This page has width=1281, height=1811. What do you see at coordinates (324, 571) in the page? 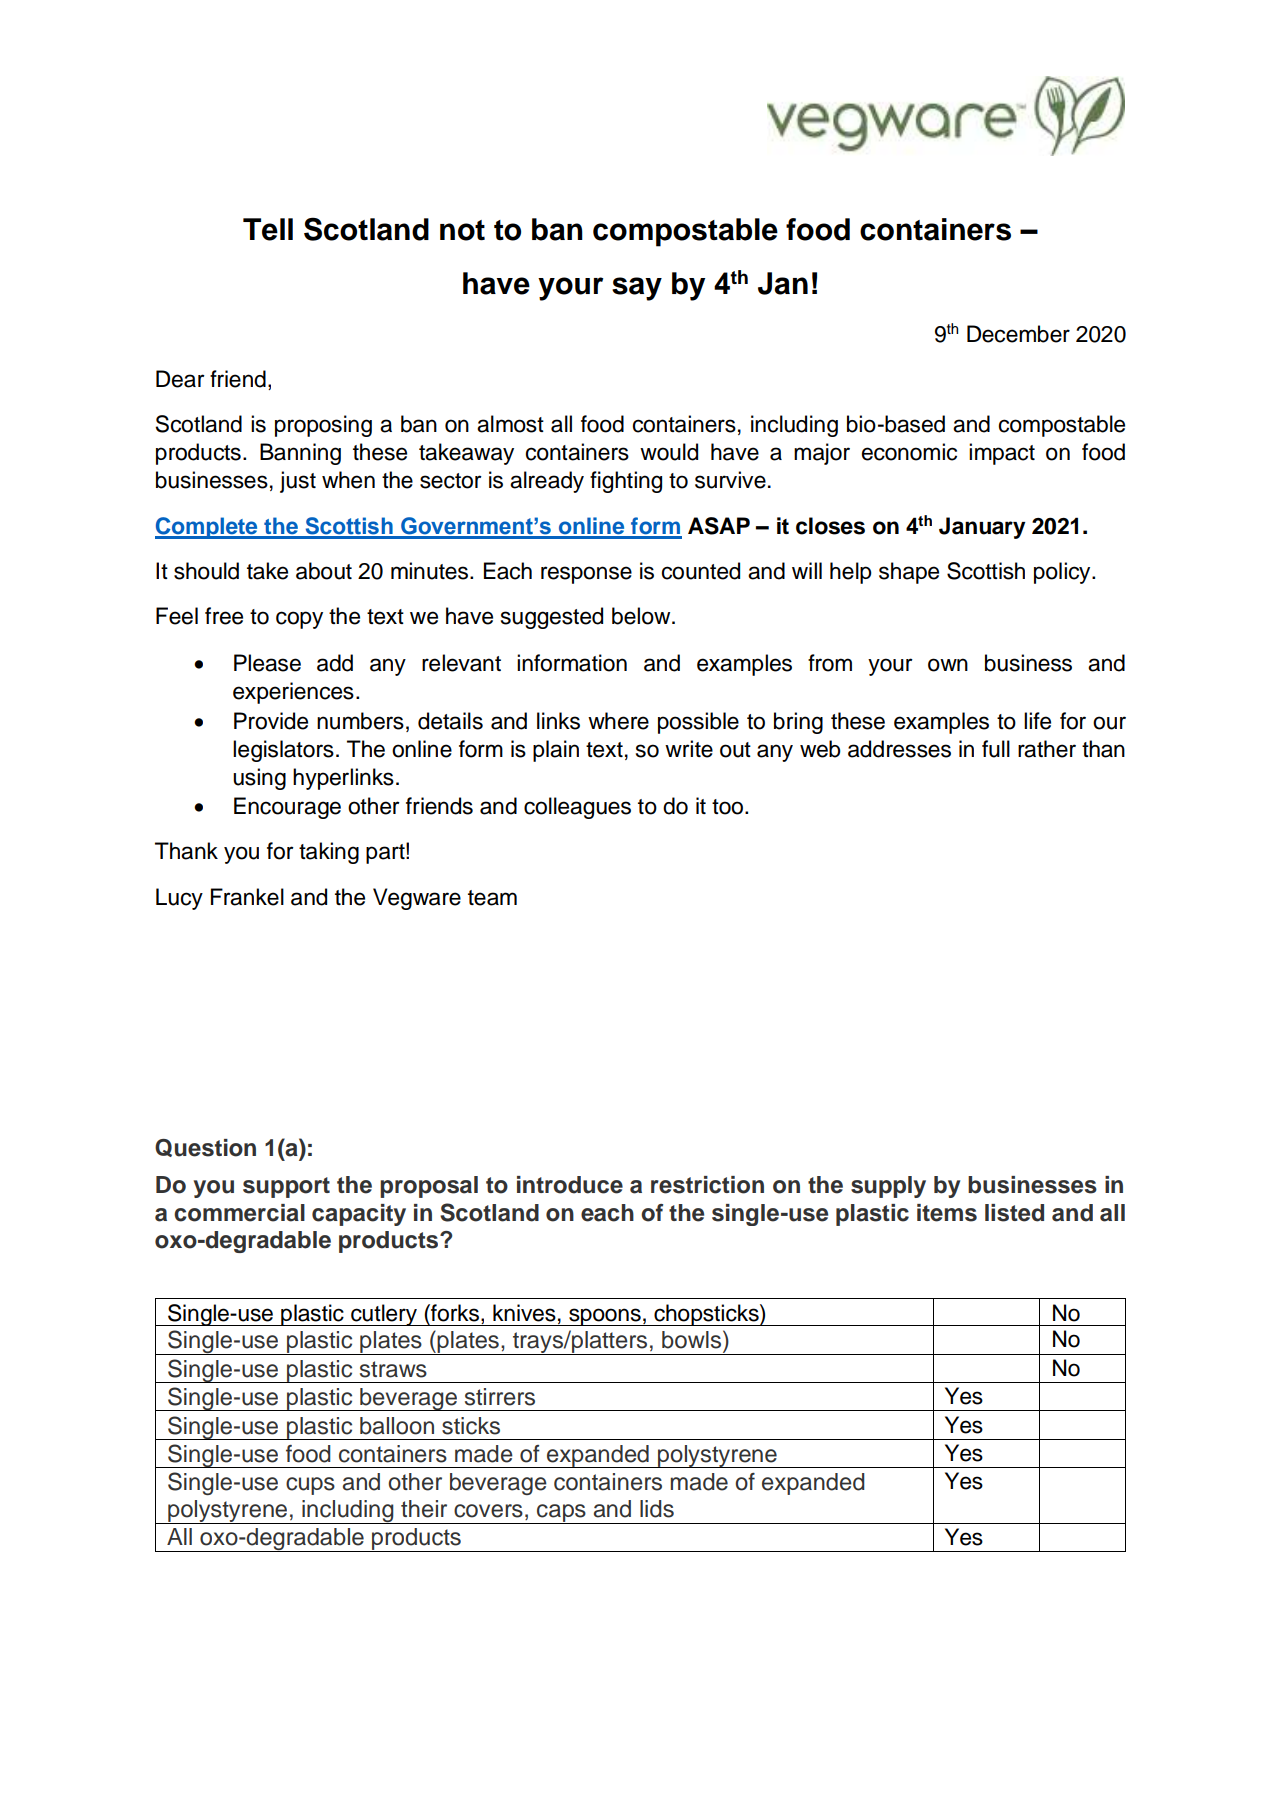
I see `about` at bounding box center [324, 571].
